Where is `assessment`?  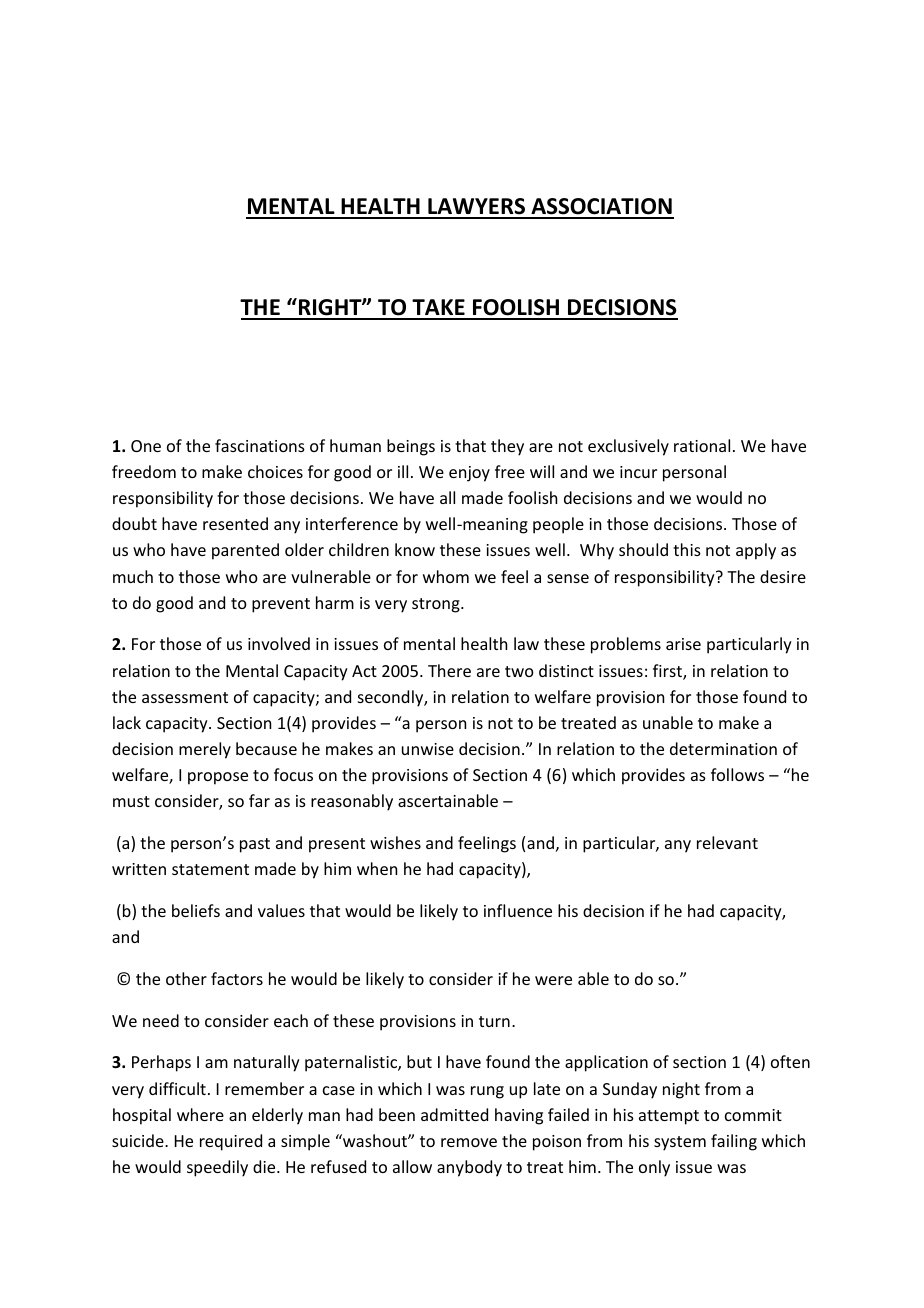
assessment is located at coordinates (185, 697).
